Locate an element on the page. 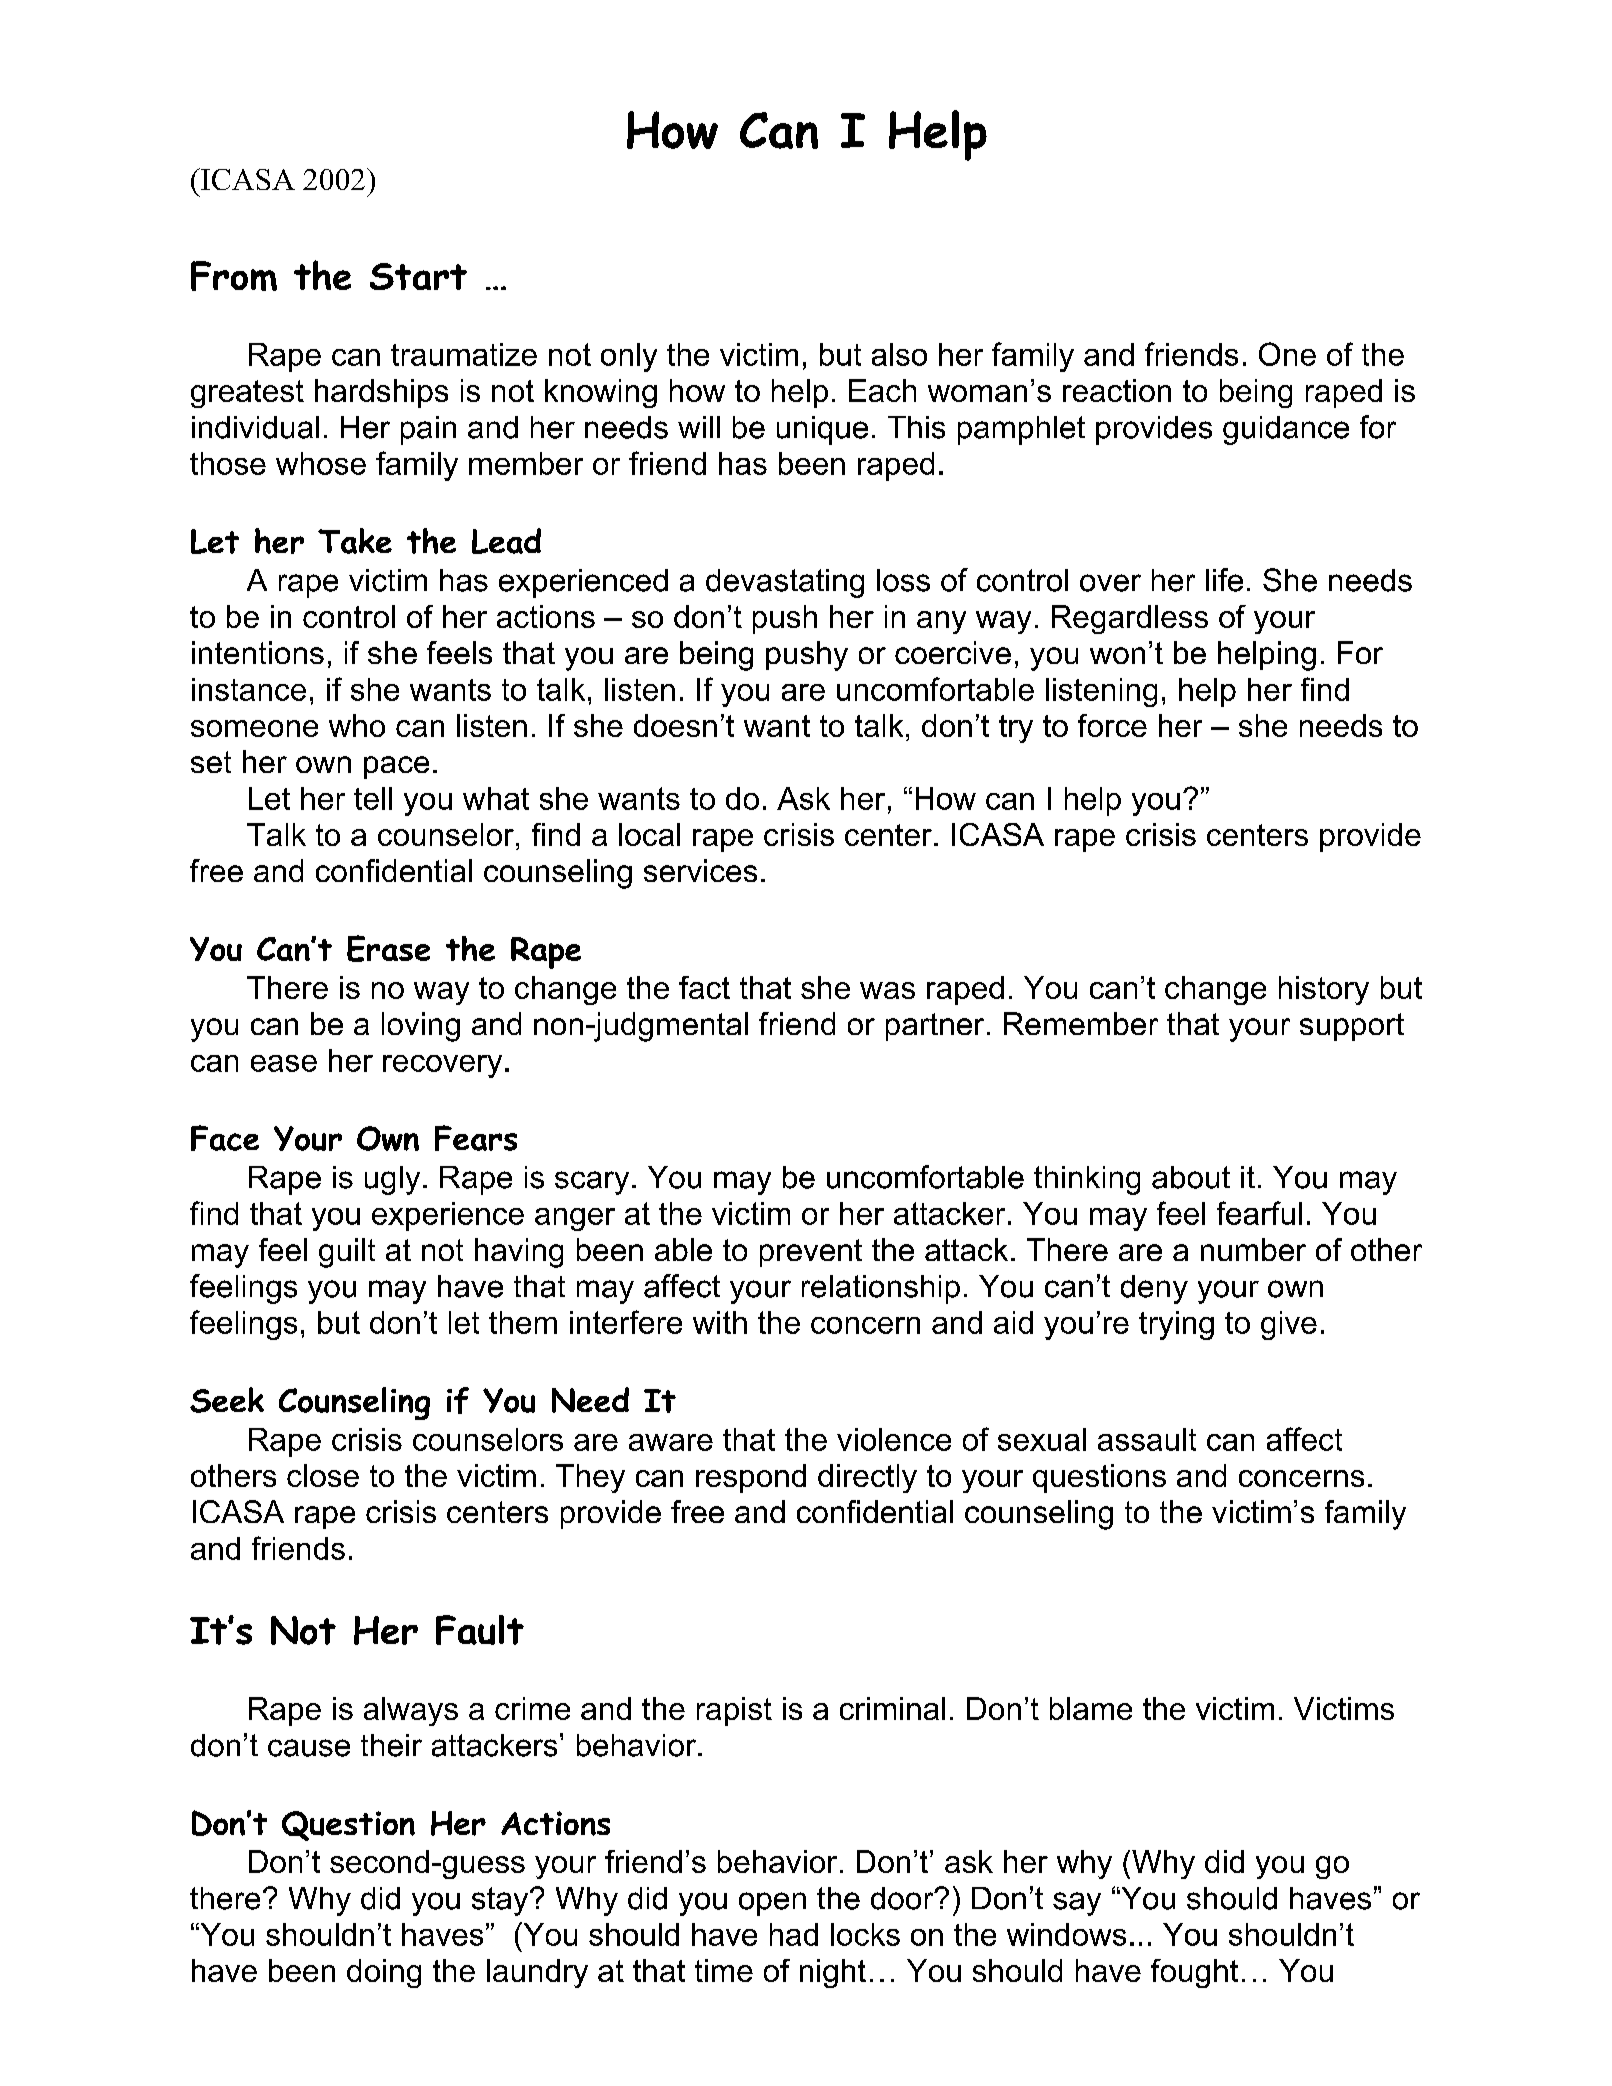 This page has height=2086, width=1612. Fault is located at coordinates (480, 1630).
